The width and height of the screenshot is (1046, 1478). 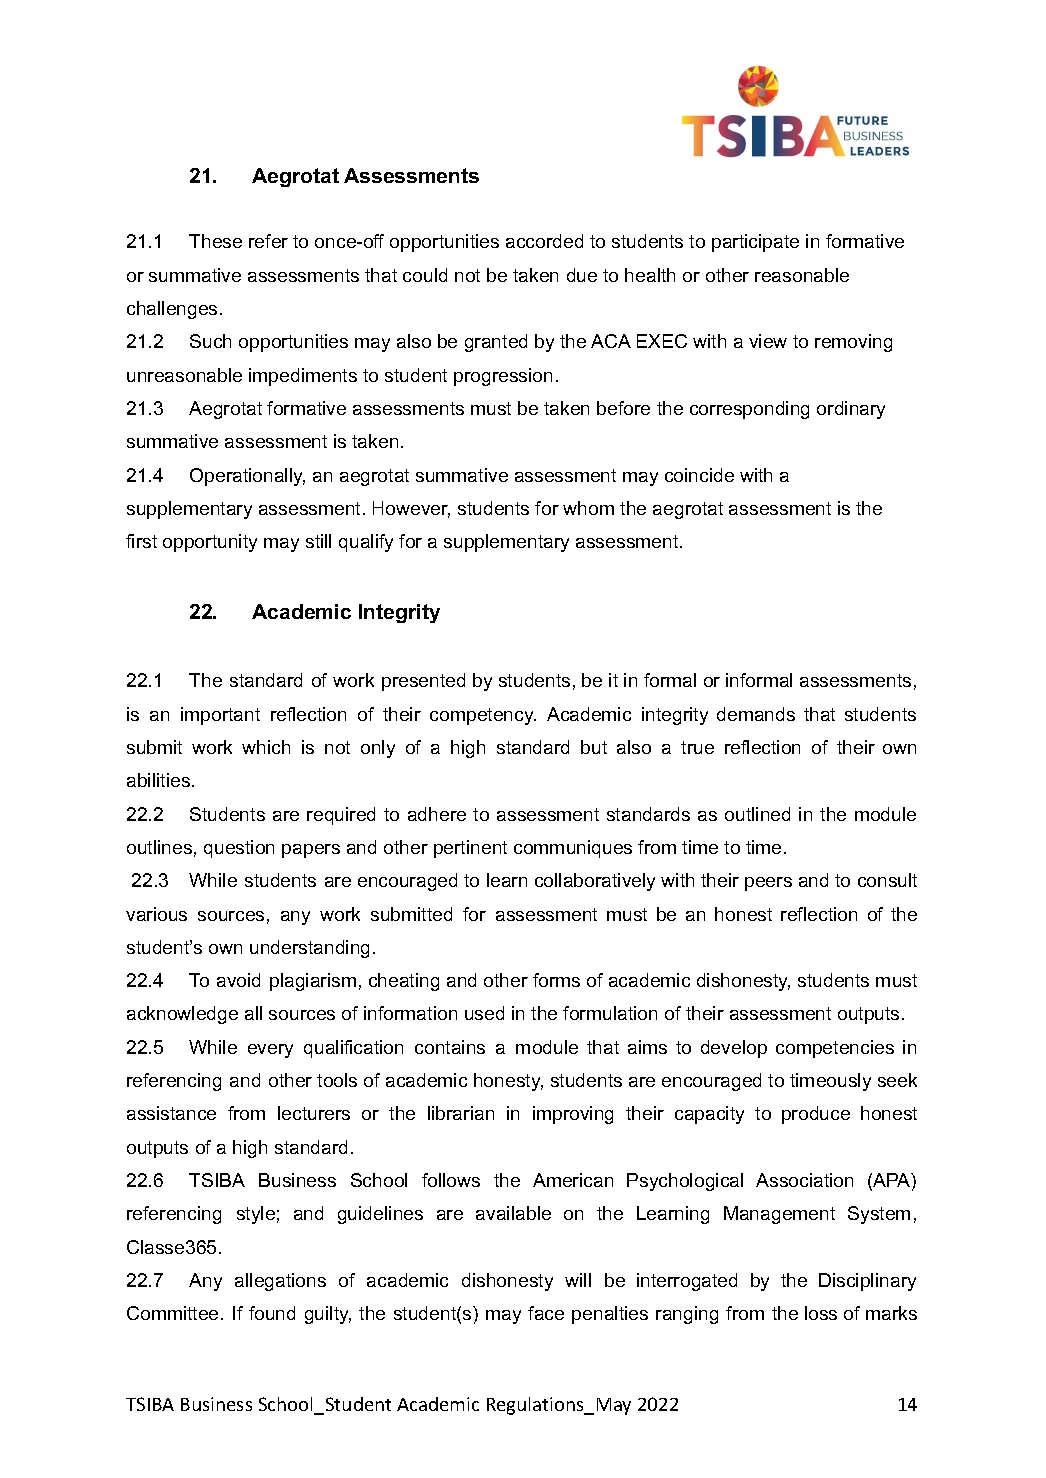 What do you see at coordinates (544, 241) in the screenshot?
I see `accorded` at bounding box center [544, 241].
